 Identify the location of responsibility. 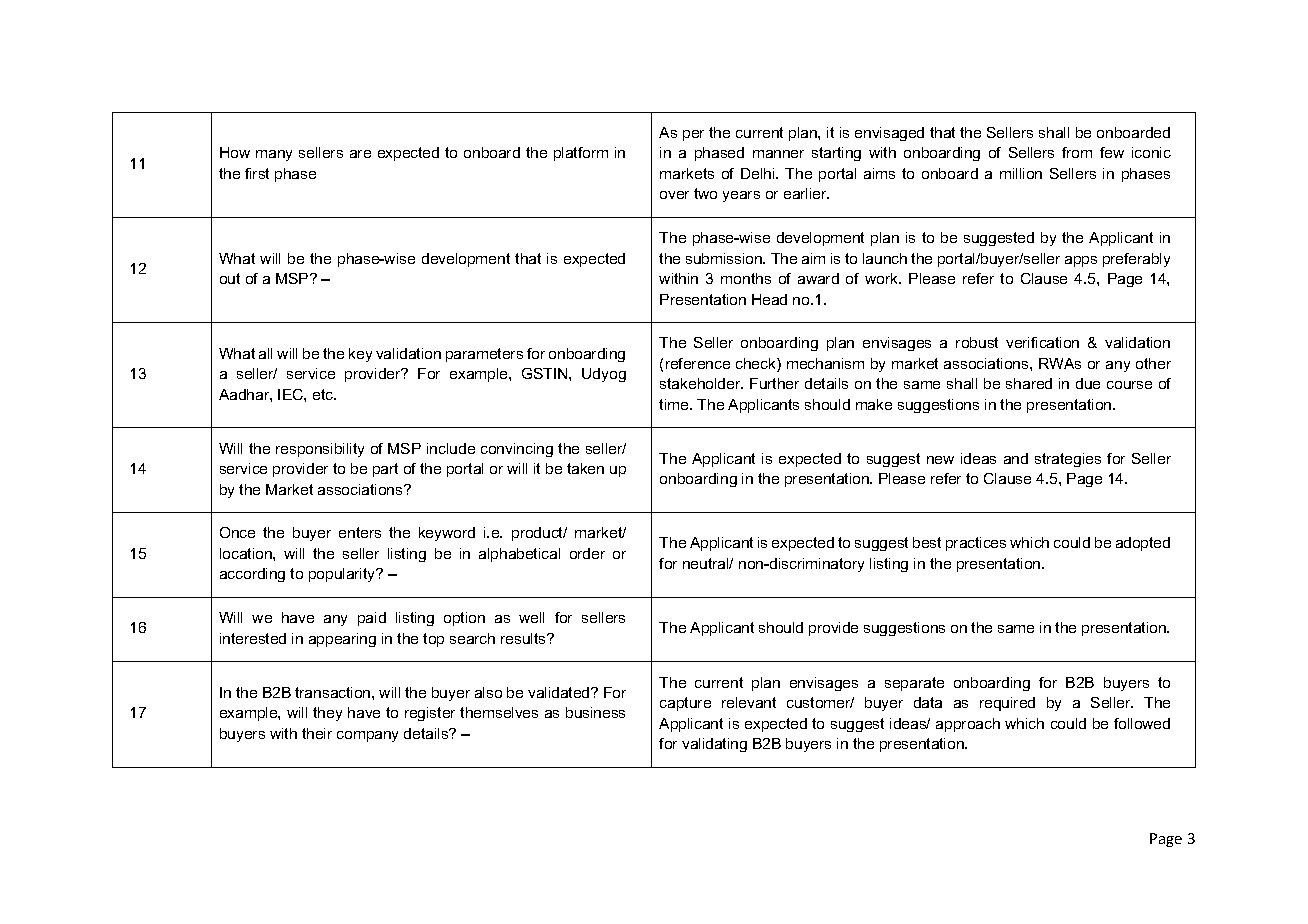
(320, 450).
